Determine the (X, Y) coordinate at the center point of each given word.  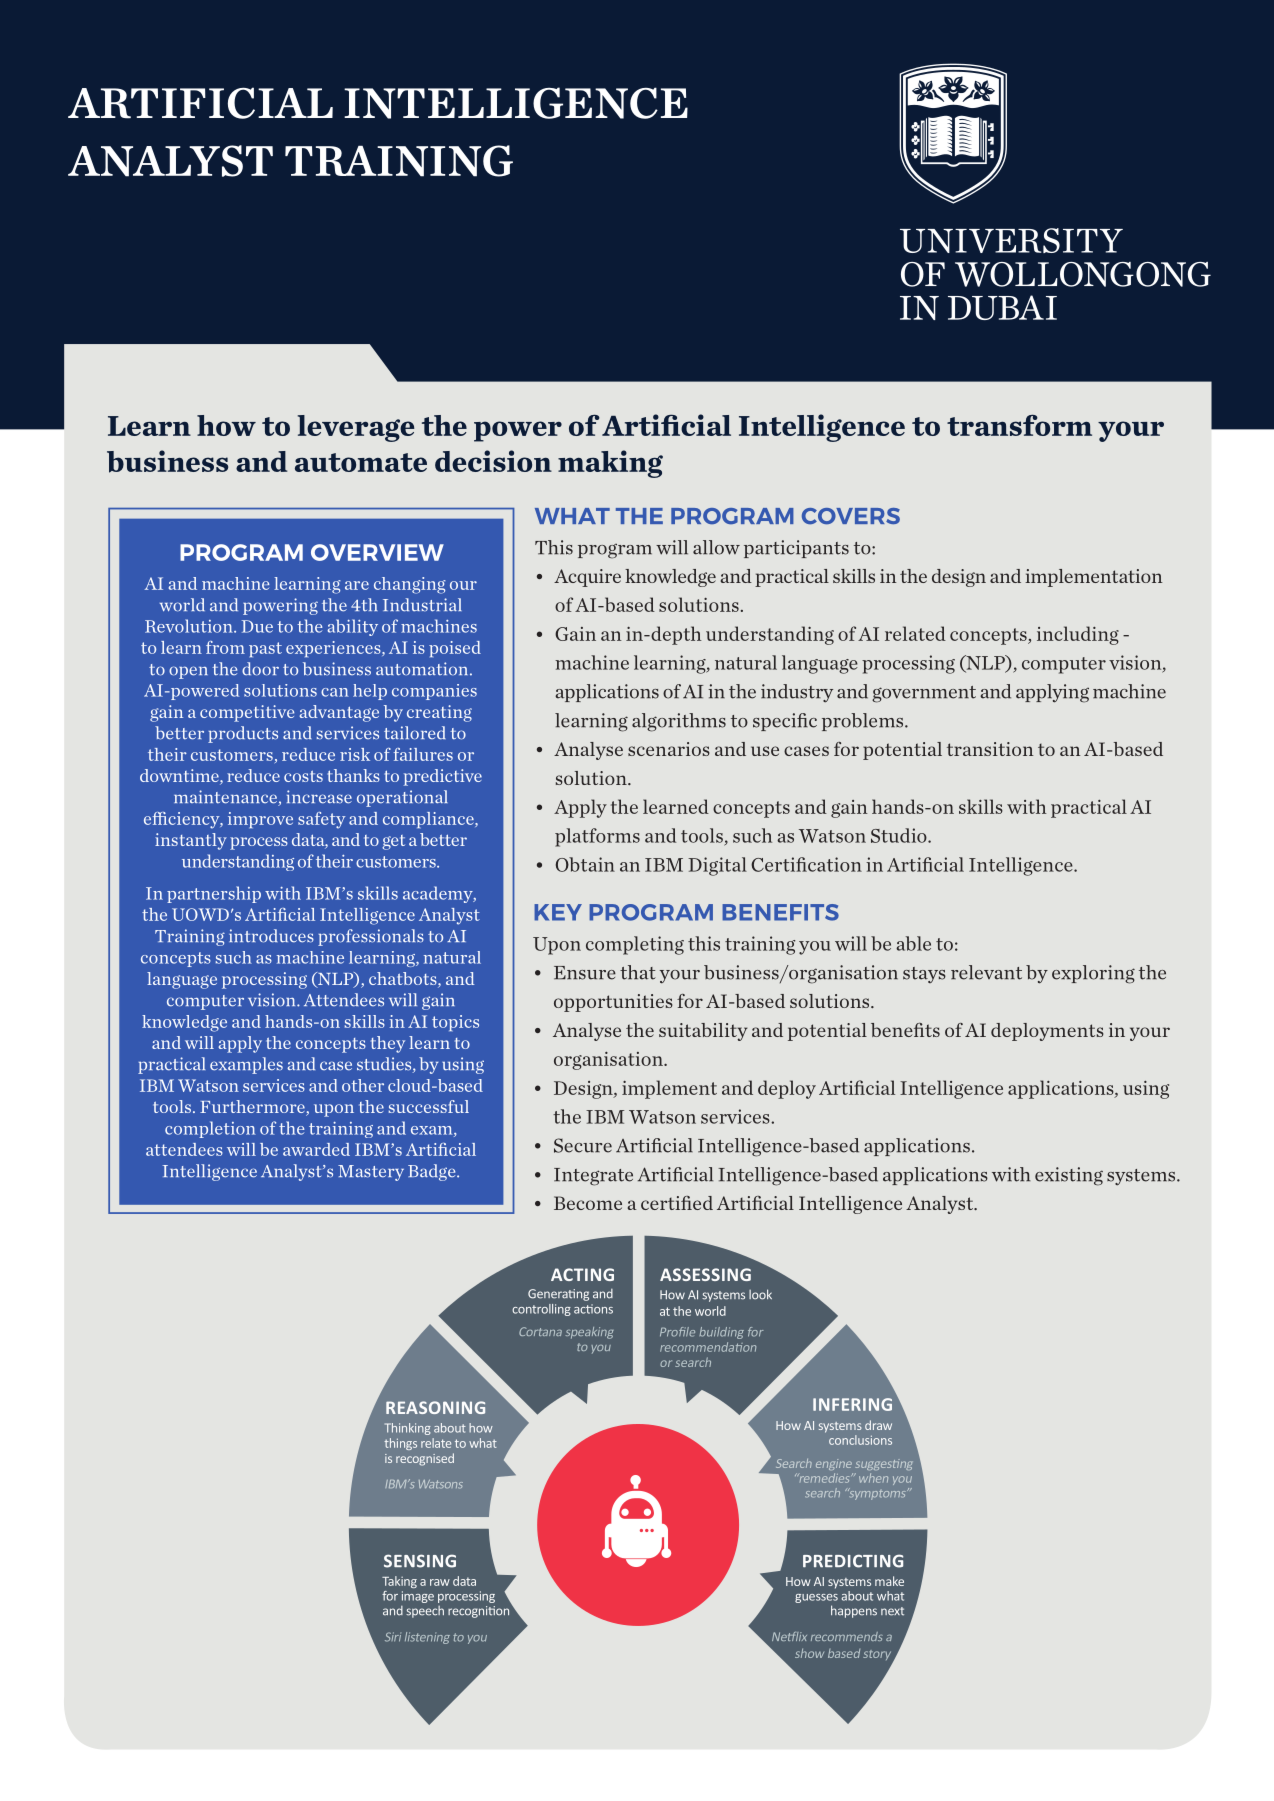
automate (361, 462)
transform (1019, 425)
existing (1069, 1176)
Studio (900, 835)
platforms (597, 837)
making (610, 464)
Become (588, 1203)
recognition (480, 1610)
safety (321, 820)
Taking (399, 1582)
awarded (316, 1149)
